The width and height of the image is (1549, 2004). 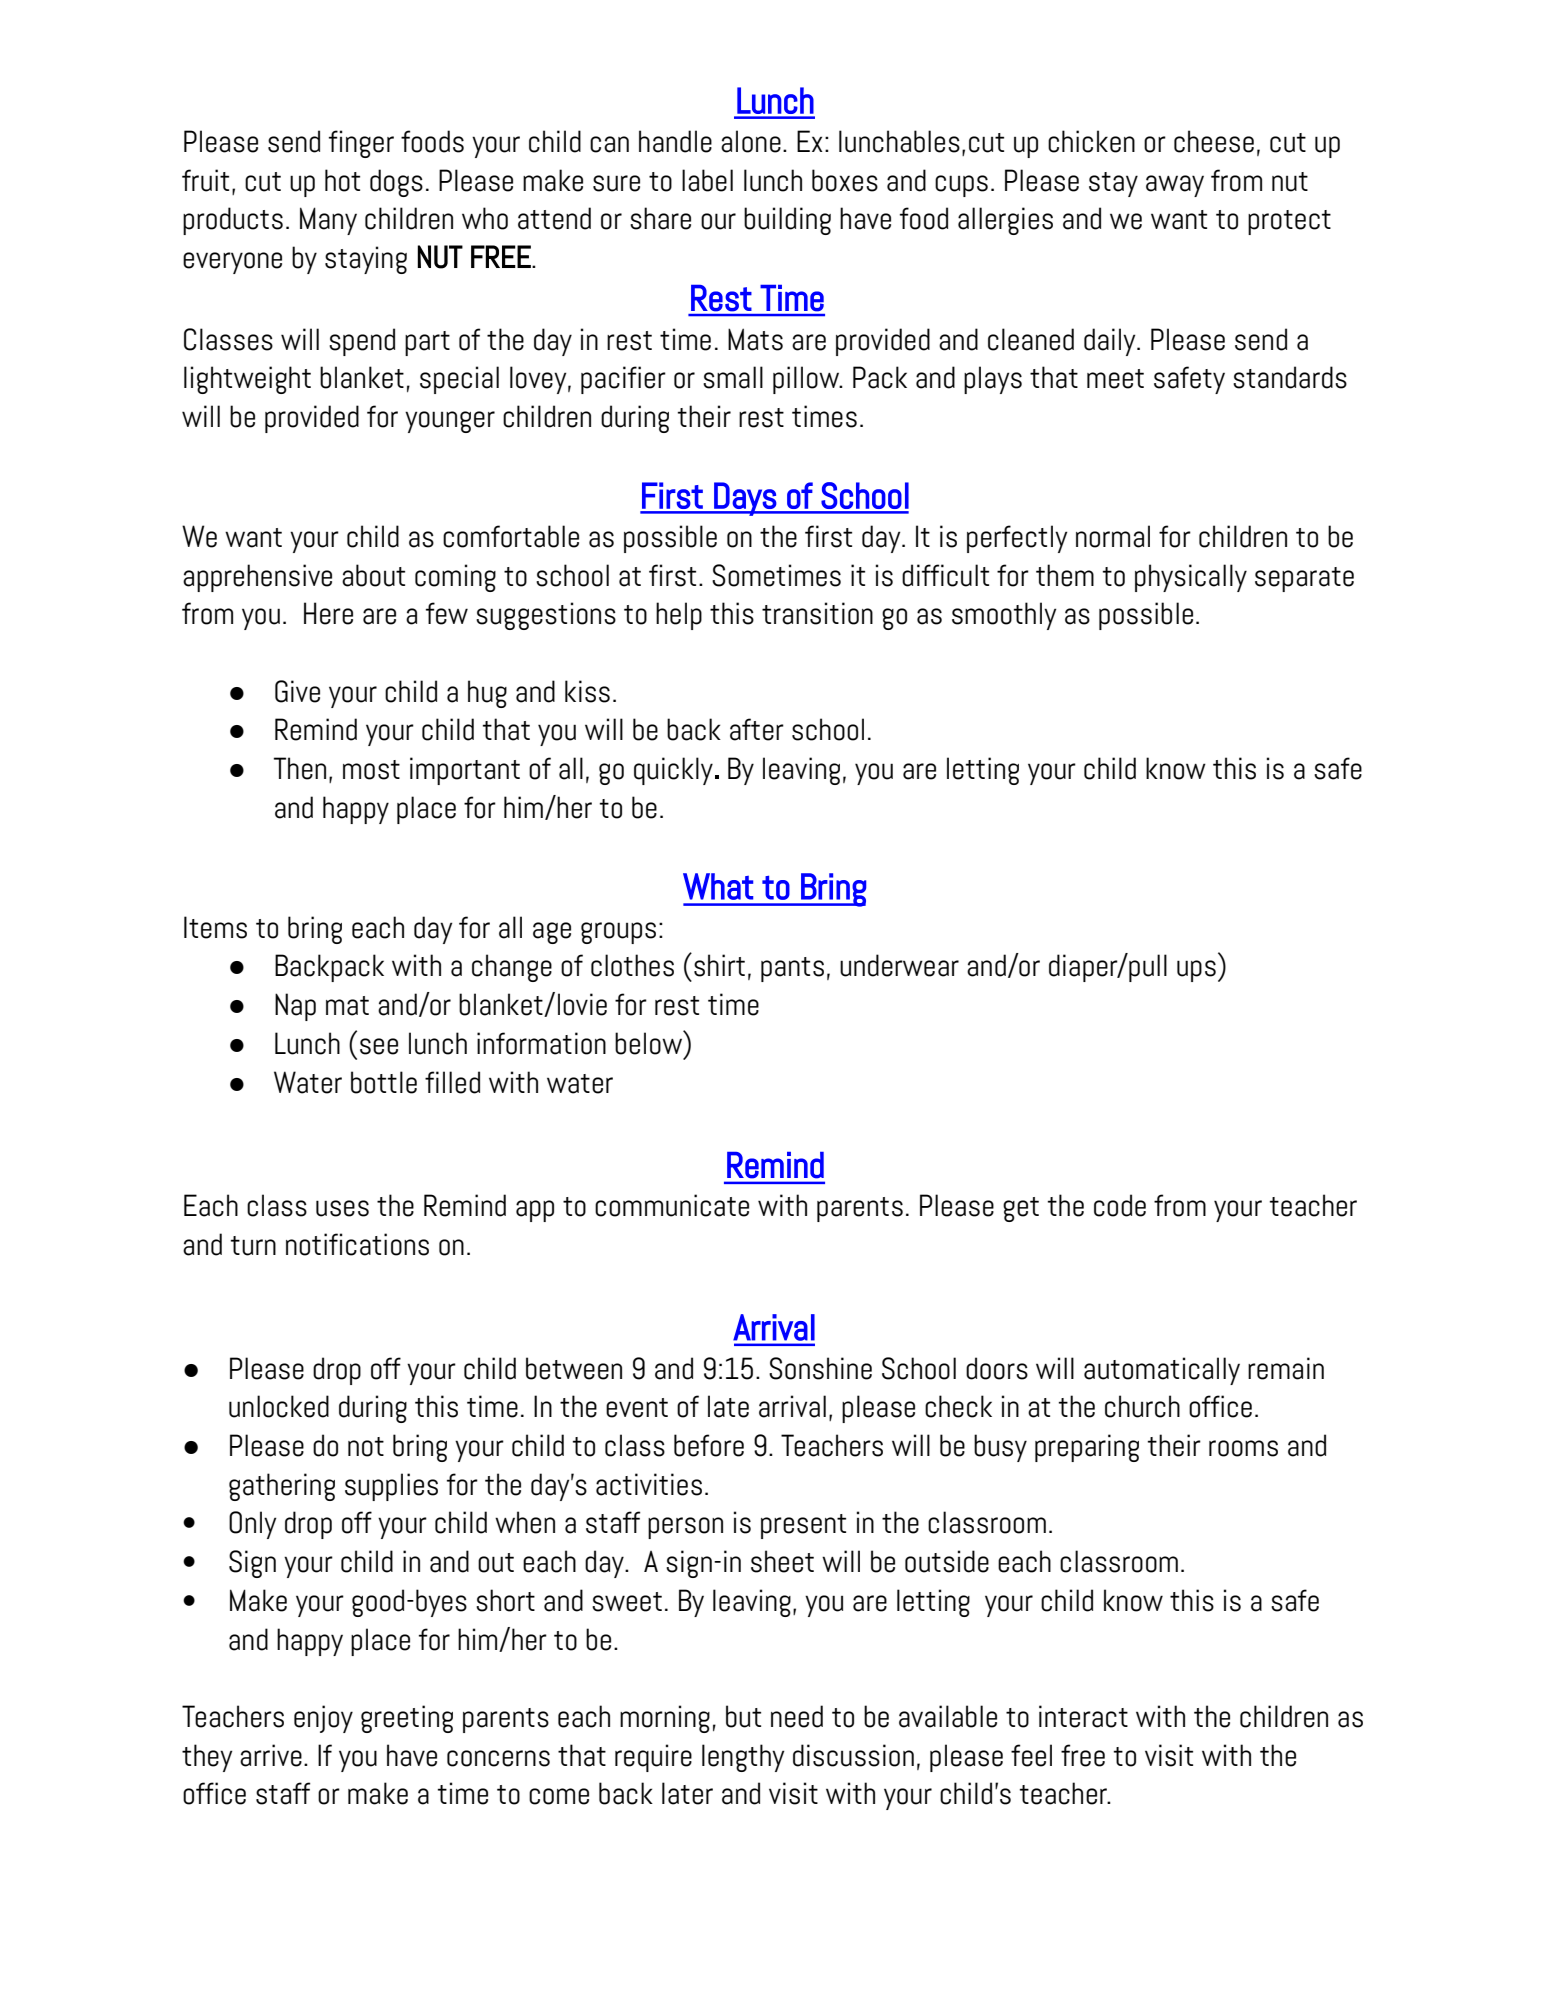 I want to click on label, so click(x=707, y=180).
